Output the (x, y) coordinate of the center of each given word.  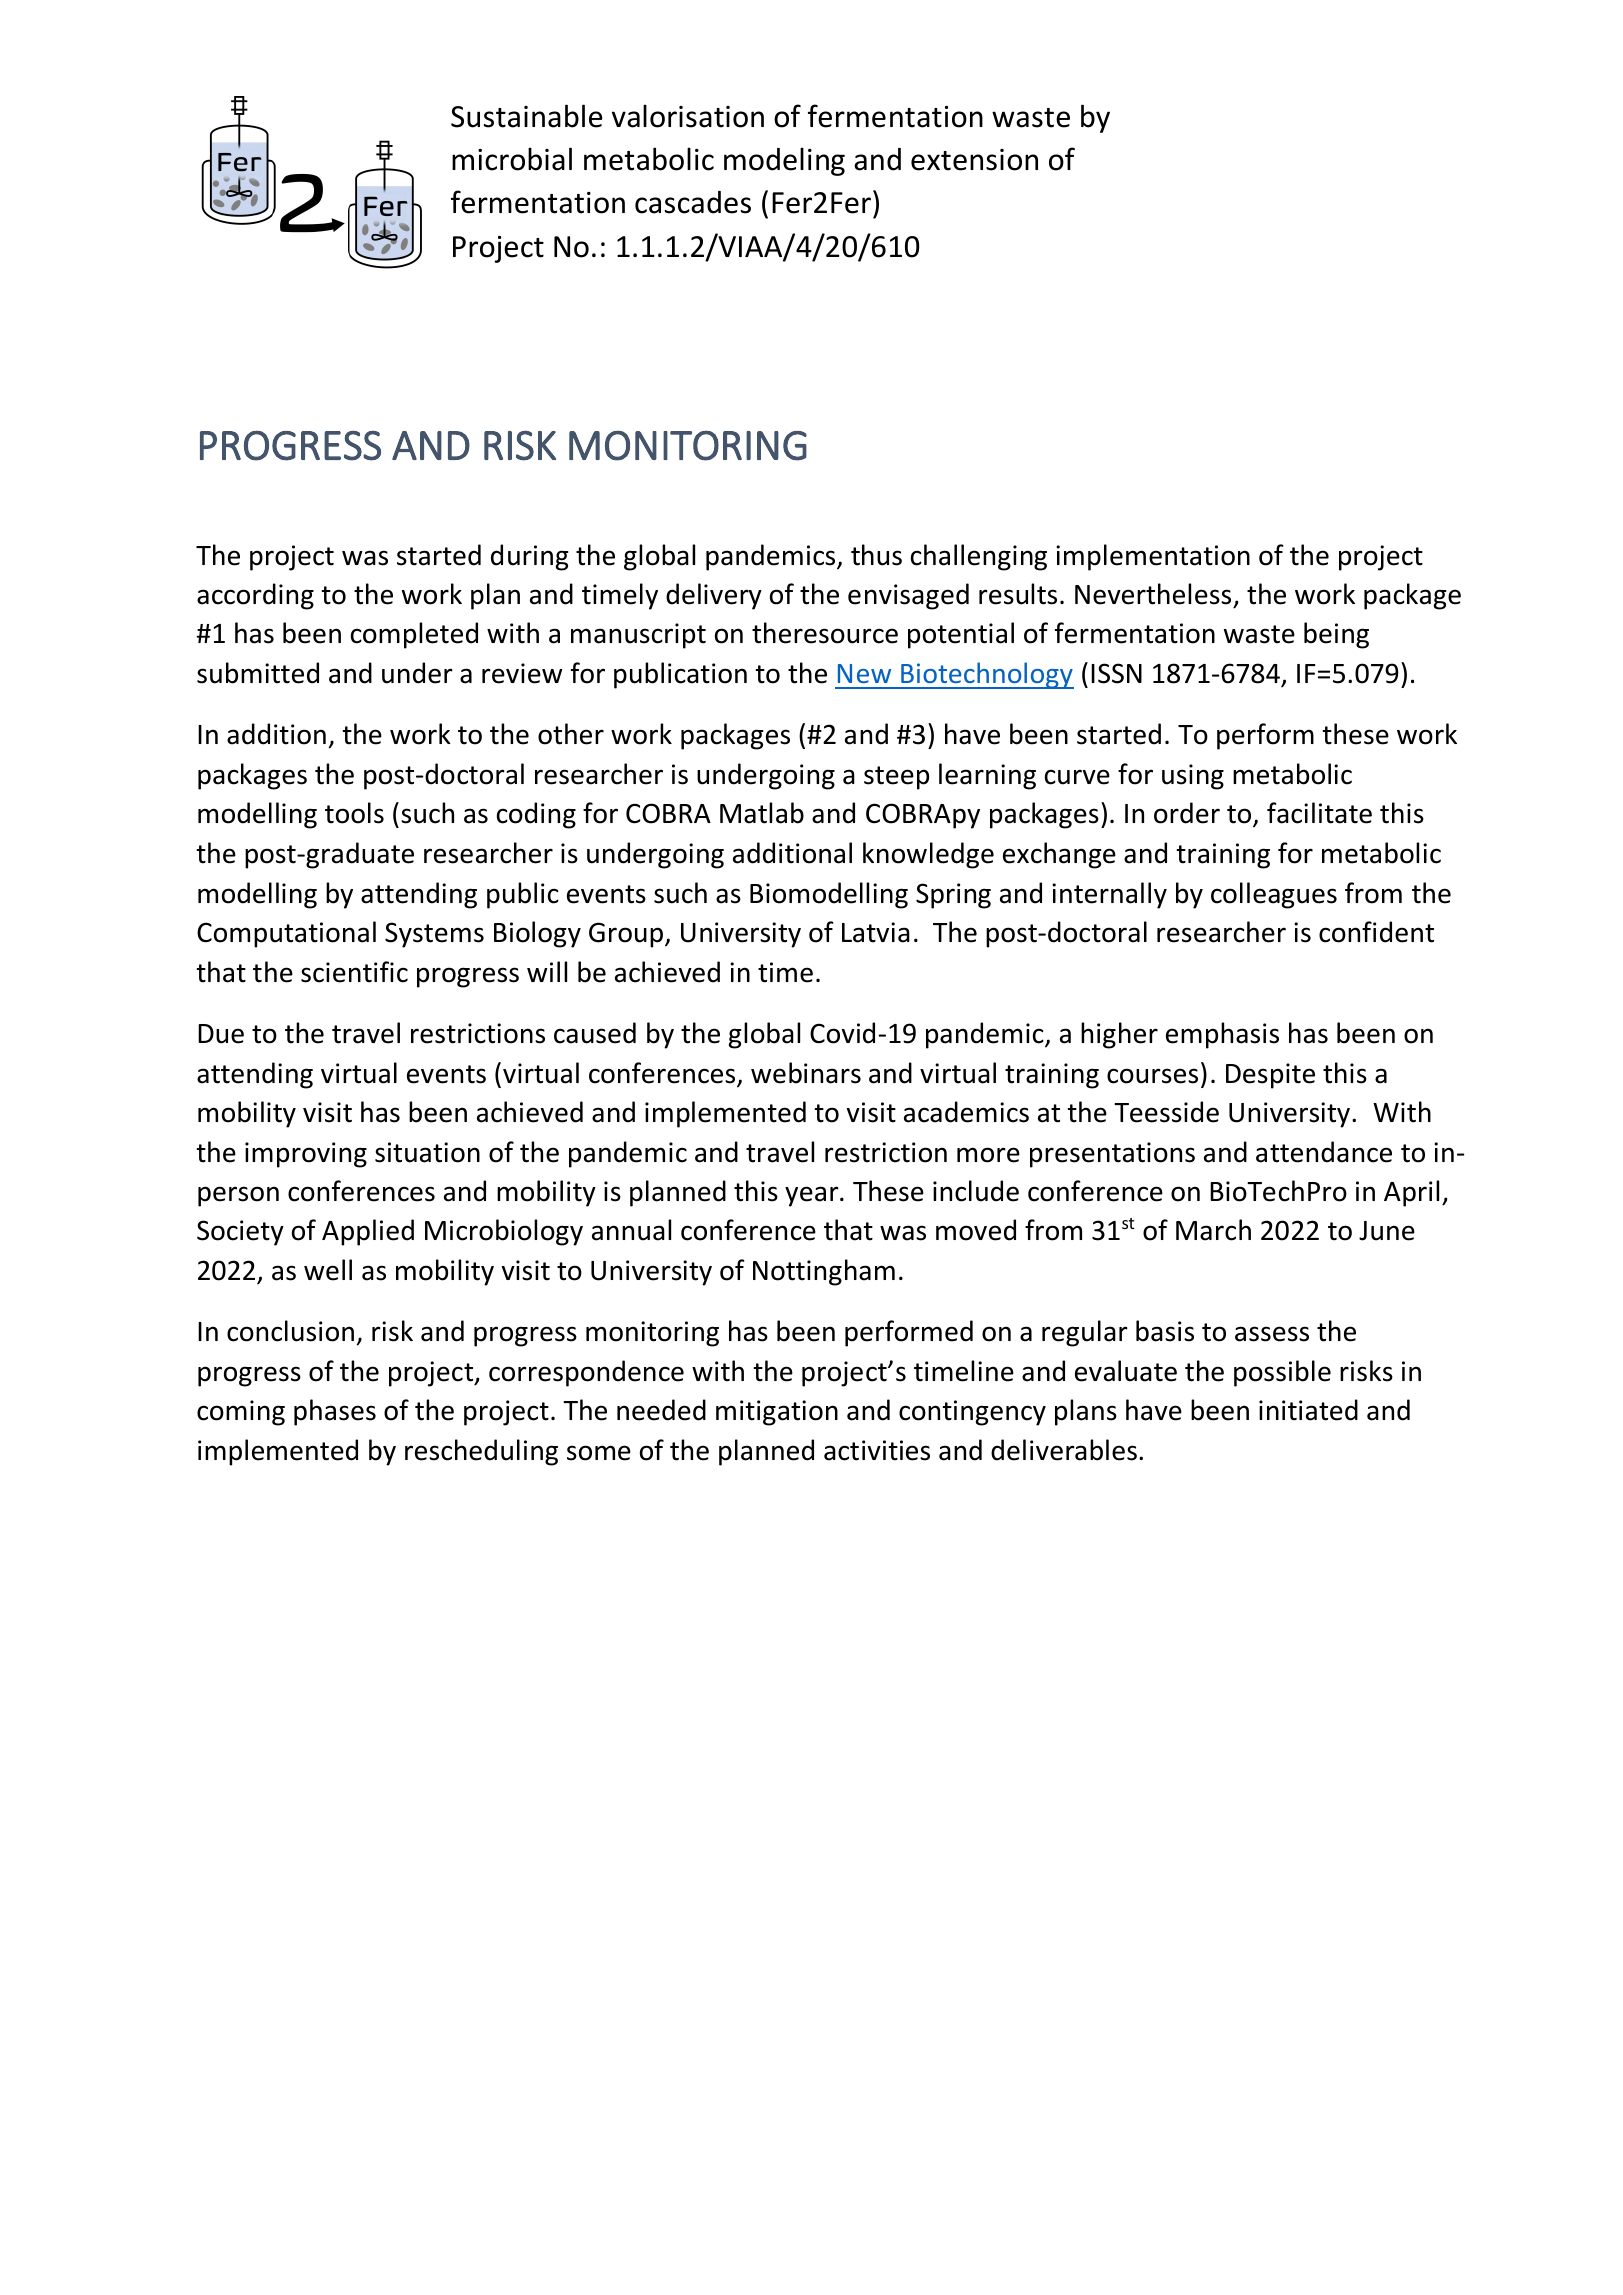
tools (354, 813)
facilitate (1319, 813)
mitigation (777, 1413)
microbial (512, 159)
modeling (784, 161)
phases (335, 1412)
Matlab (762, 813)
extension (974, 160)
